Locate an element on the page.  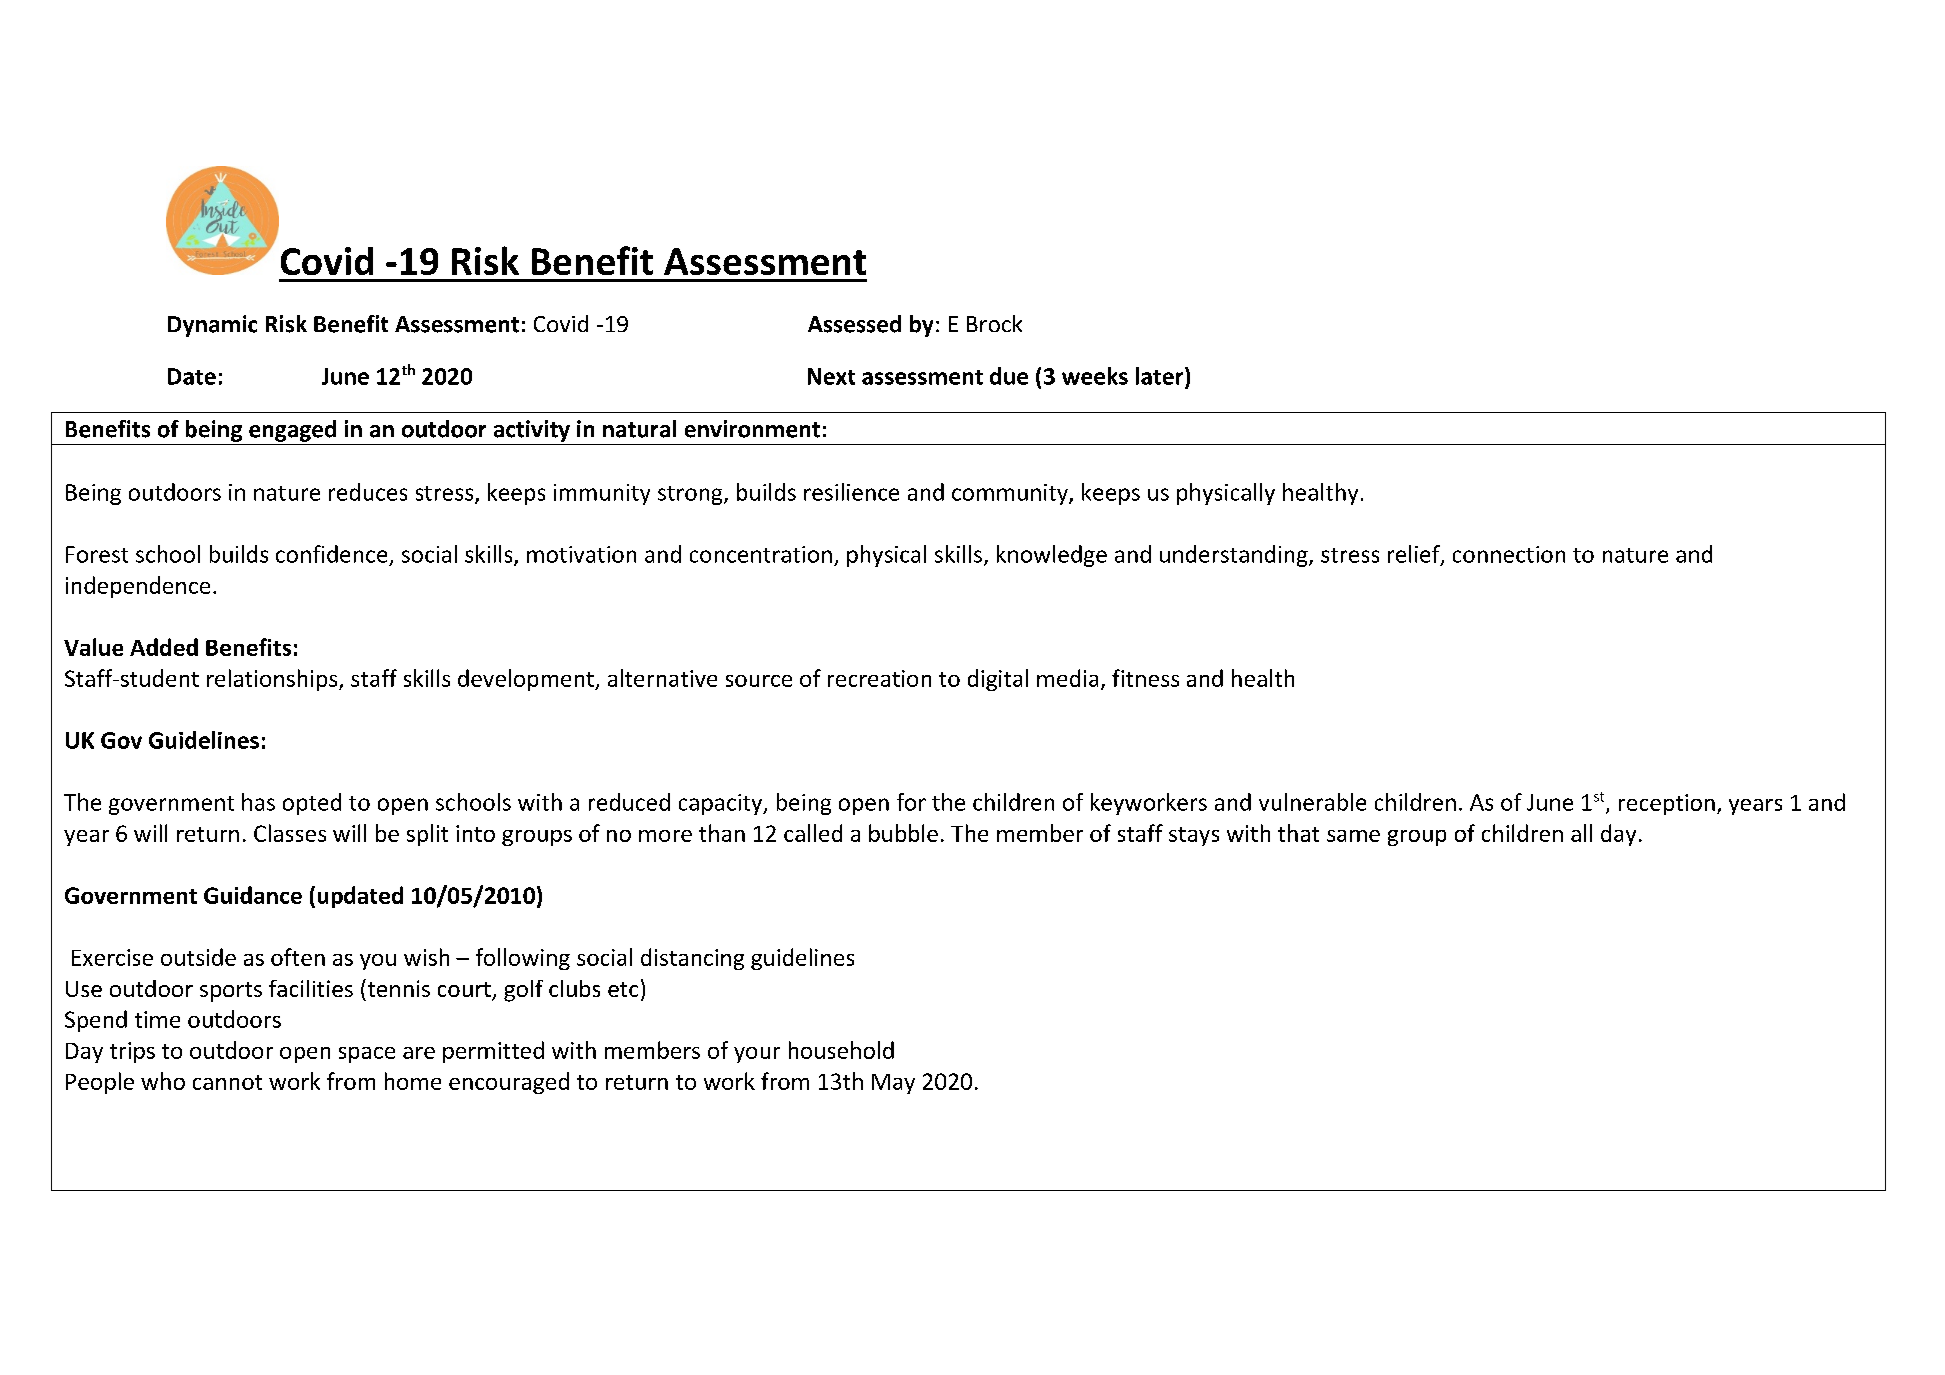
Guidance is located at coordinates (253, 895).
